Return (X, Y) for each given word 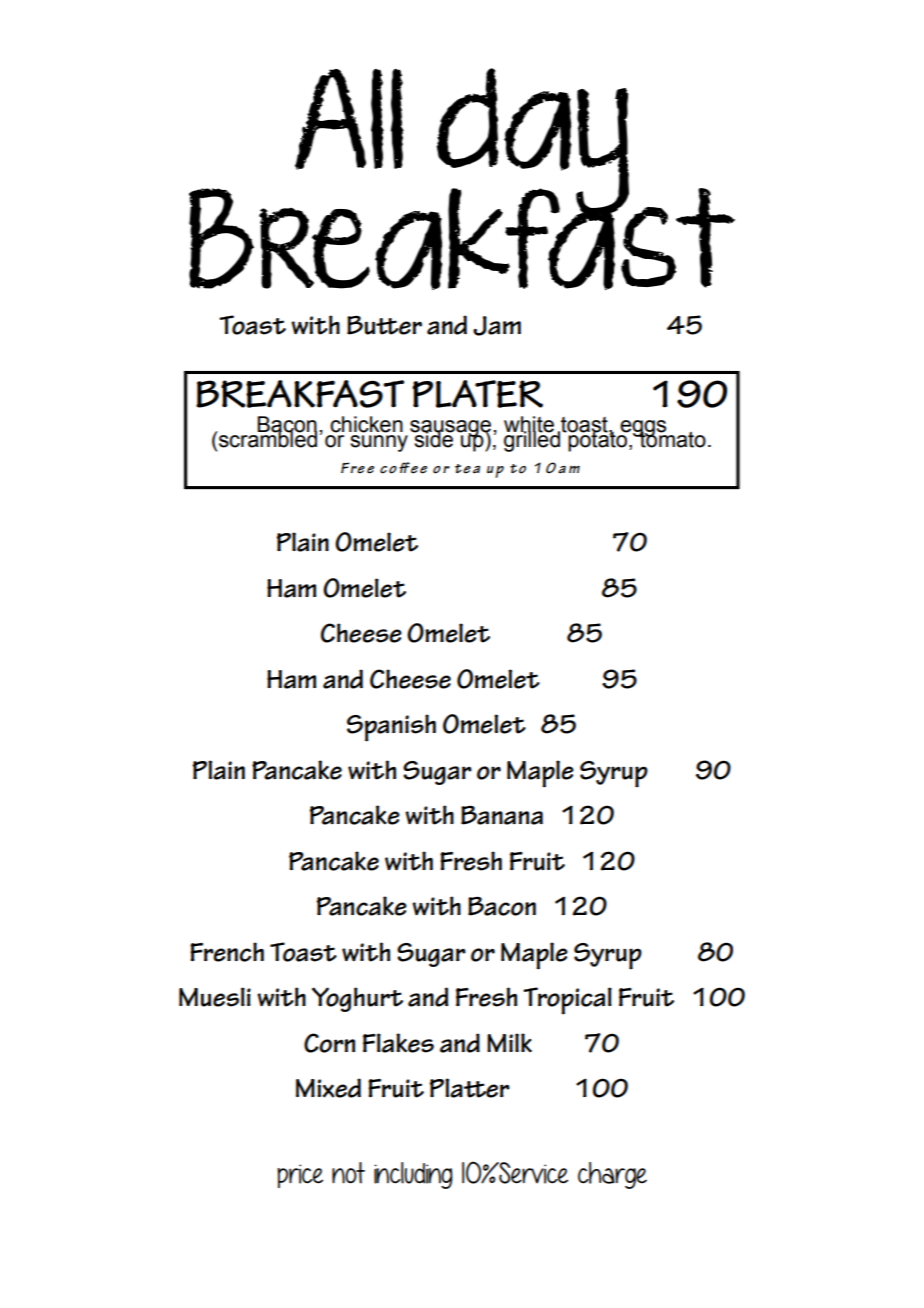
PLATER (477, 394)
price (300, 1176)
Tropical (567, 1001)
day (531, 143)
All (349, 119)
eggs (643, 429)
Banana (502, 815)
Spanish (391, 728)
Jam (497, 326)
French (227, 952)
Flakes (398, 1043)
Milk (509, 1042)
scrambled (267, 438)
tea (467, 469)
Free (357, 468)
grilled (532, 440)
